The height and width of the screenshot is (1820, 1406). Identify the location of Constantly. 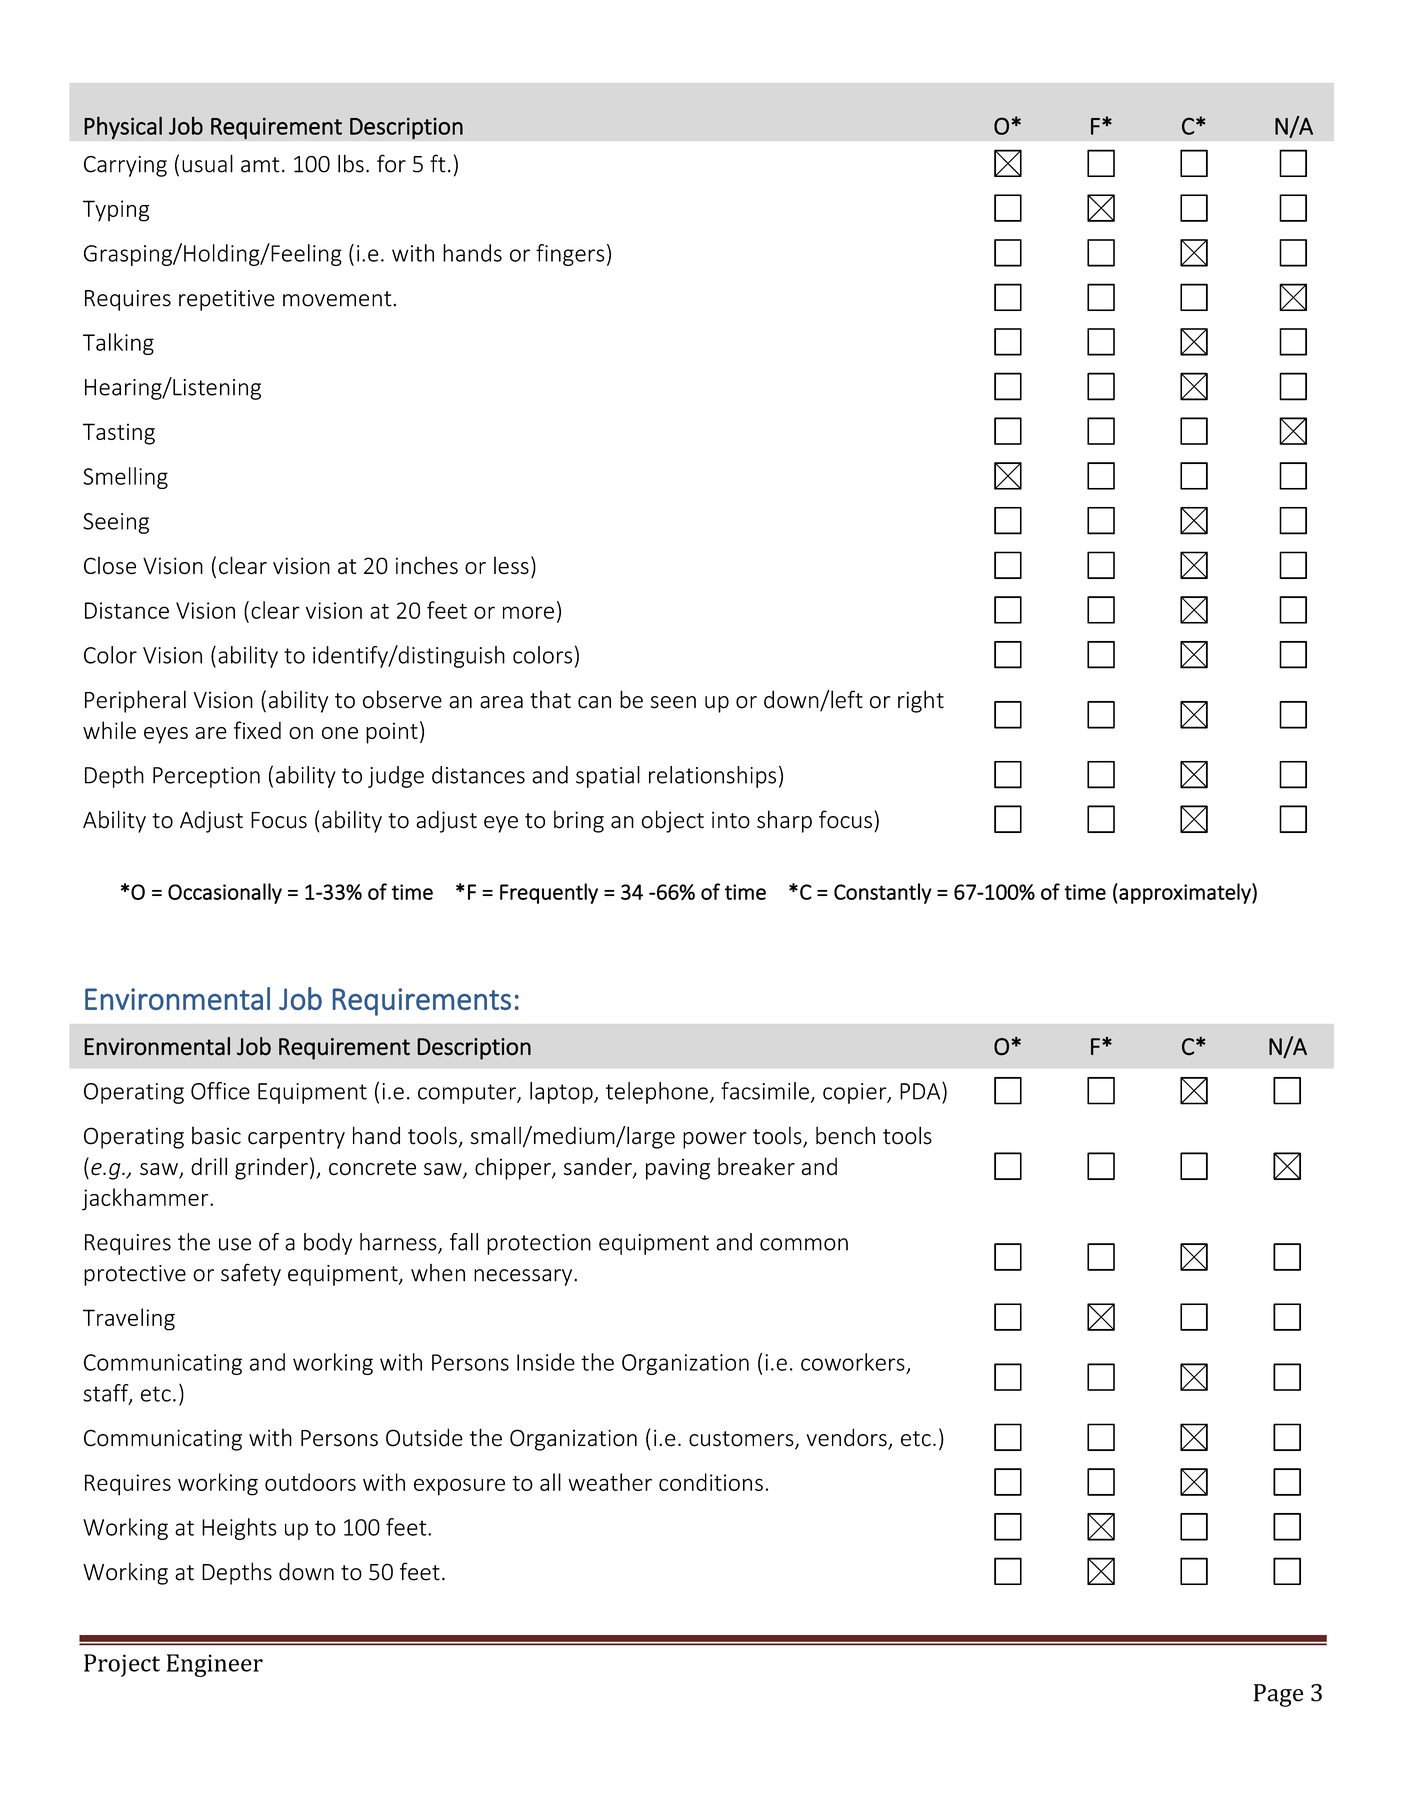
(883, 893).
